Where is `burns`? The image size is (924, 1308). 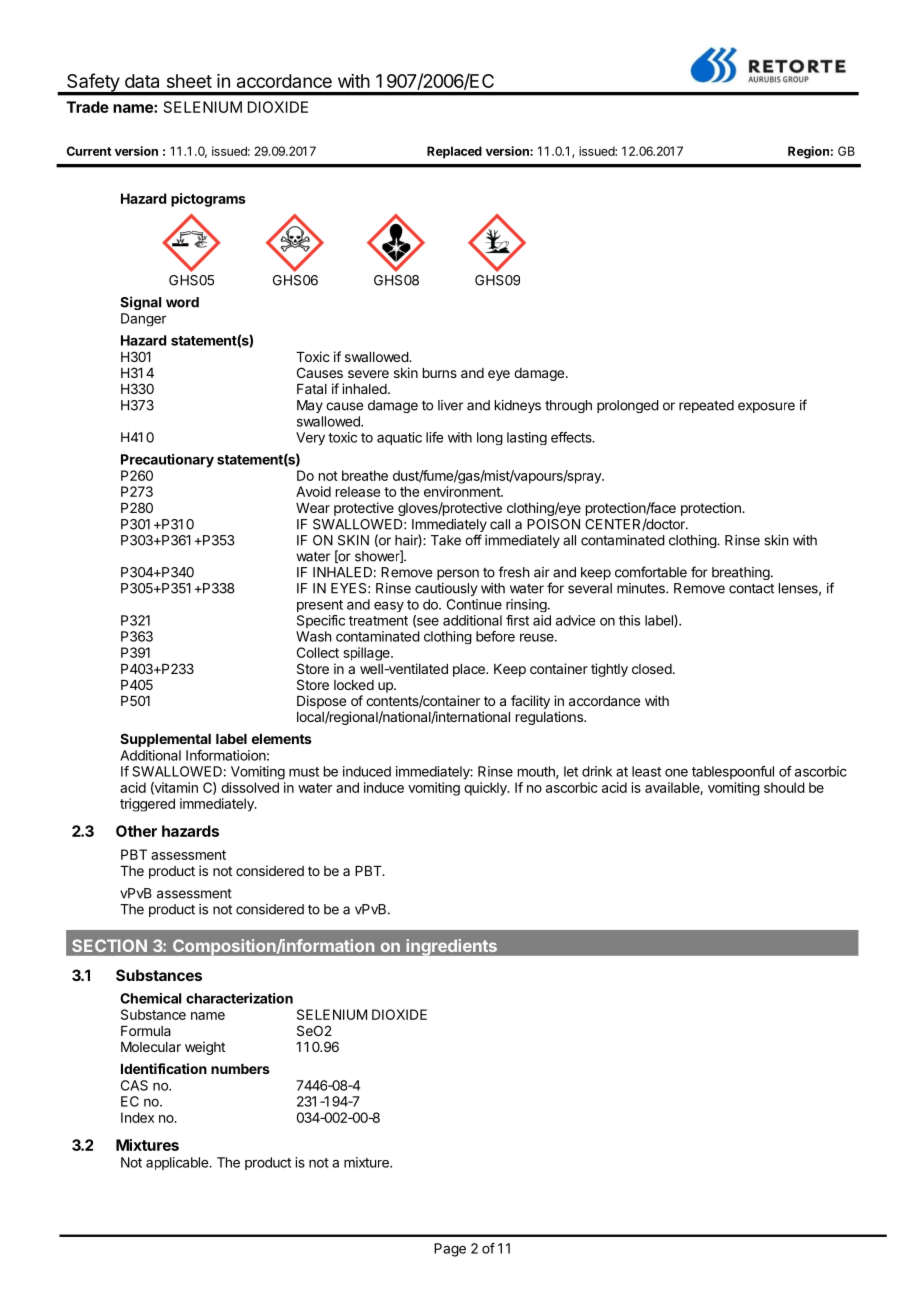
burns is located at coordinates (440, 373).
